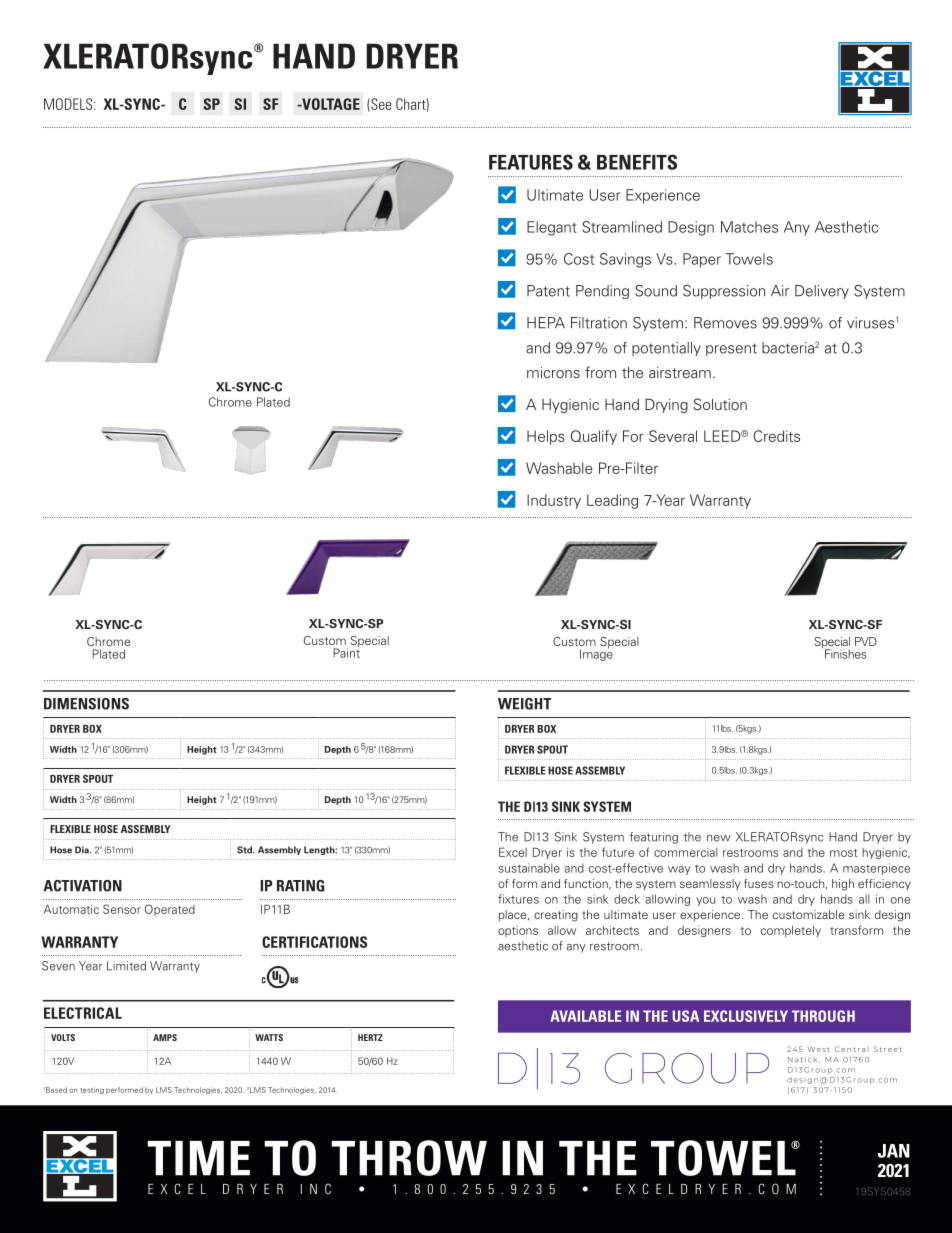 The height and width of the document is (1233, 952). I want to click on Elegant, so click(552, 228).
